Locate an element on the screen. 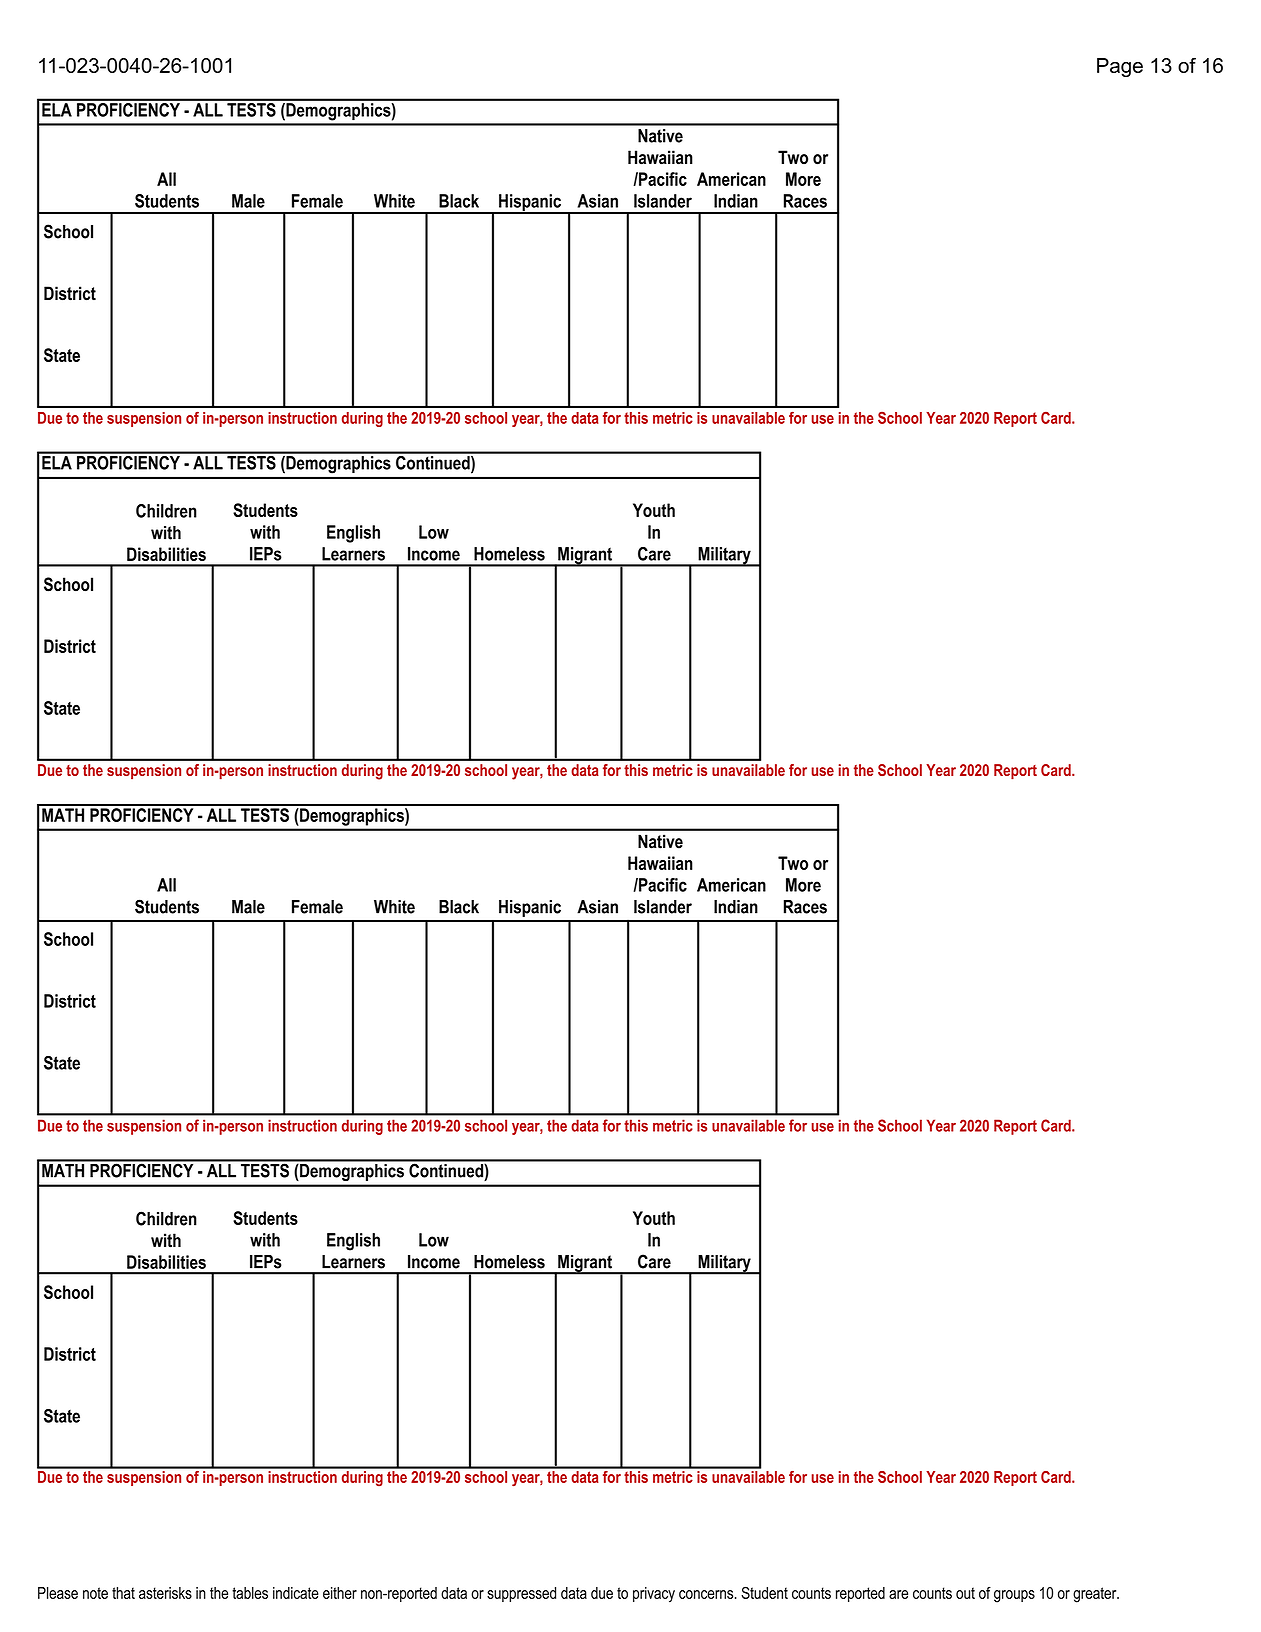  privacy is located at coordinates (654, 1595).
